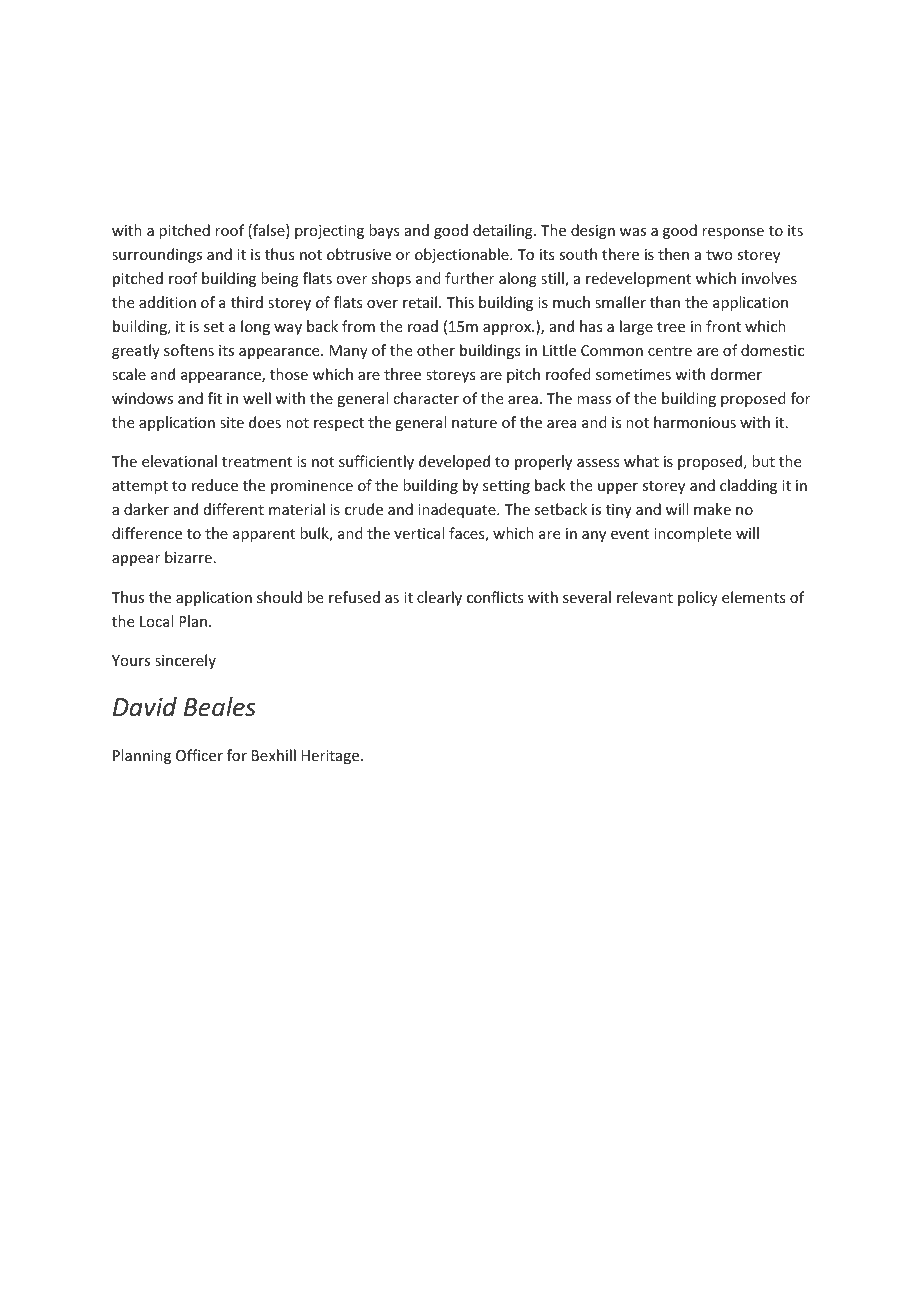  What do you see at coordinates (199, 755) in the screenshot?
I see `Officer` at bounding box center [199, 755].
